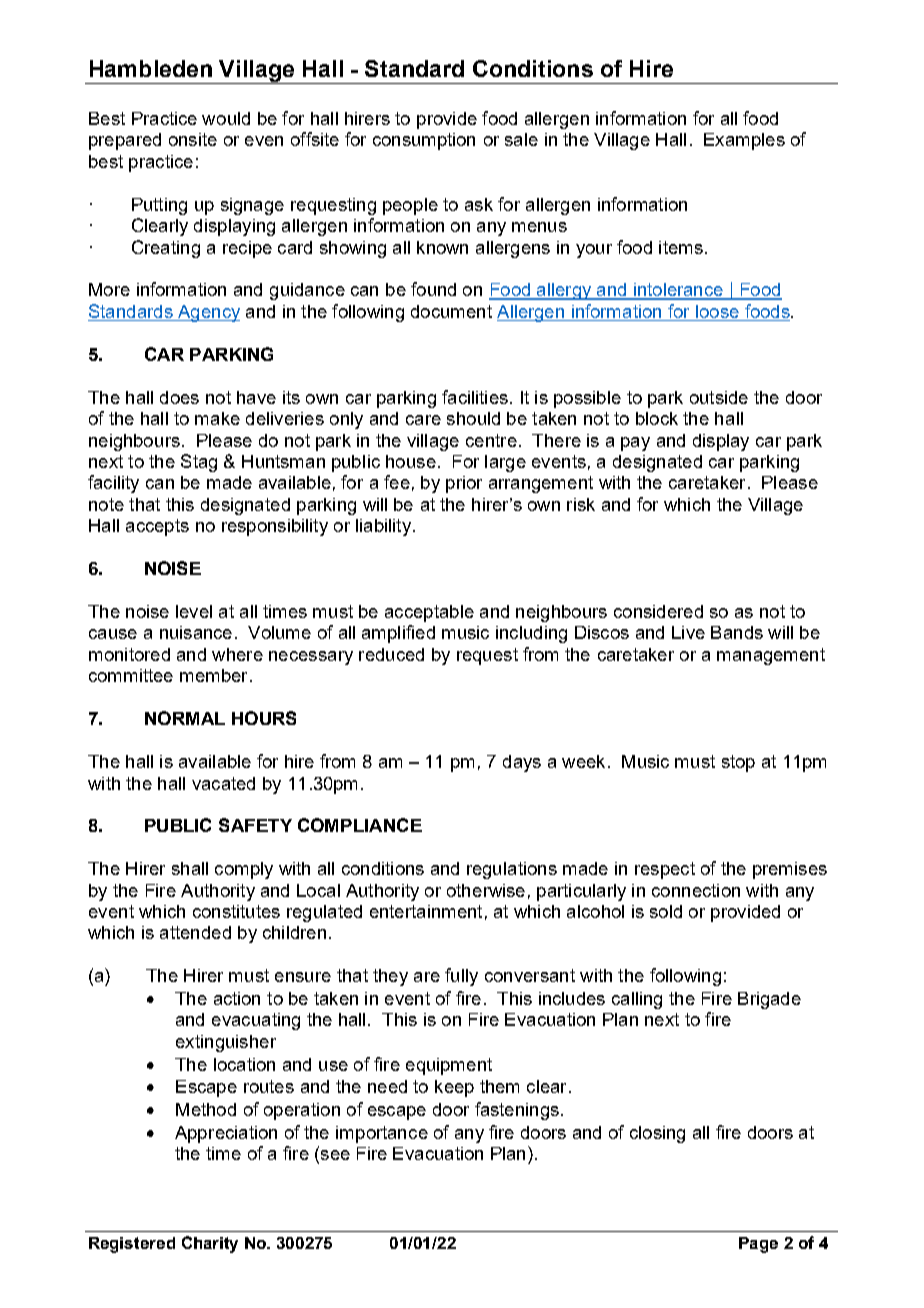  Describe the element at coordinates (210, 1244) in the screenshot. I see `Charity` at that location.
